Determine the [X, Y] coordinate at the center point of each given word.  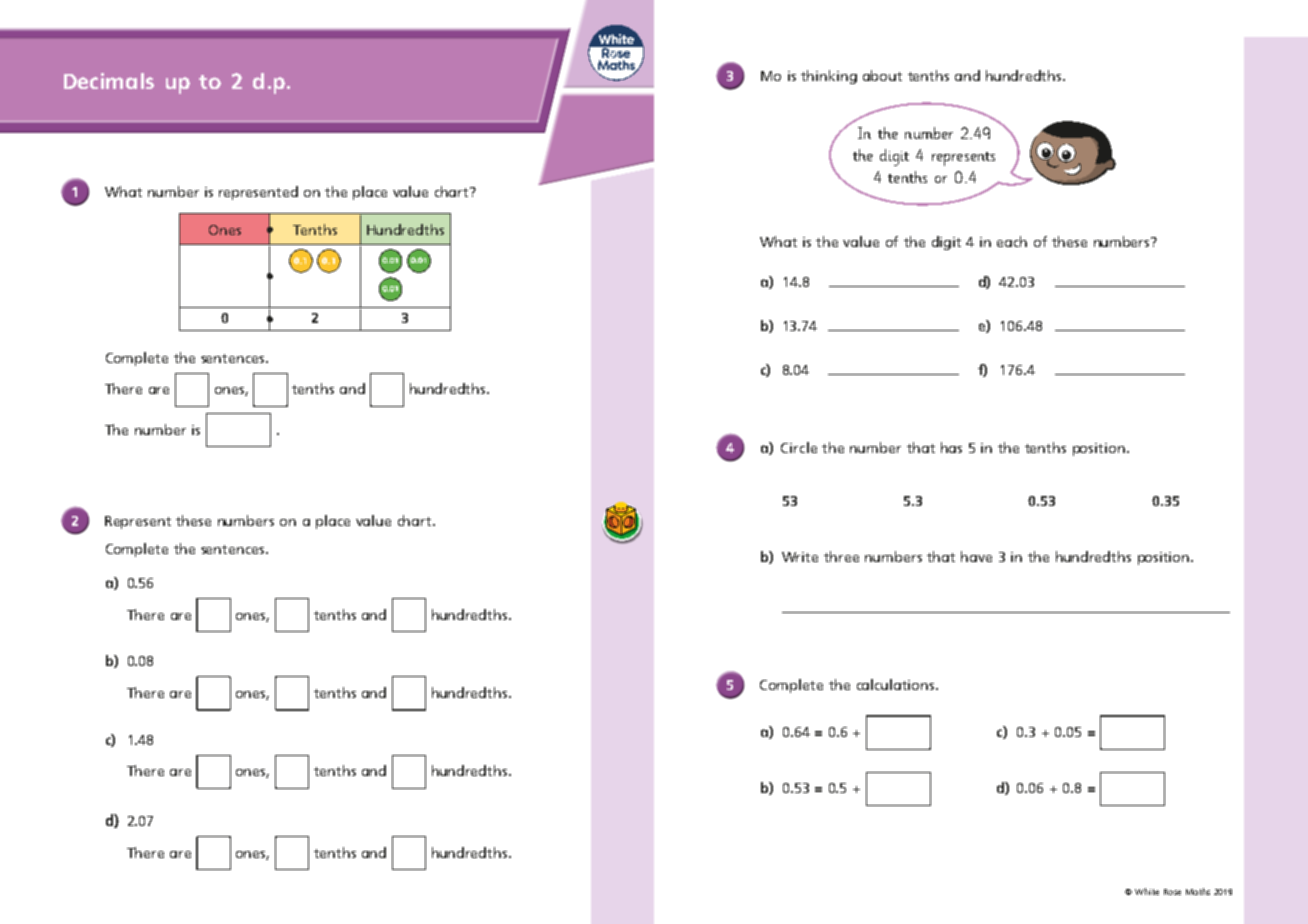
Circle [799, 447]
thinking [829, 77]
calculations [897, 684]
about [882, 75]
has [951, 447]
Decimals [109, 81]
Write [800, 557]
